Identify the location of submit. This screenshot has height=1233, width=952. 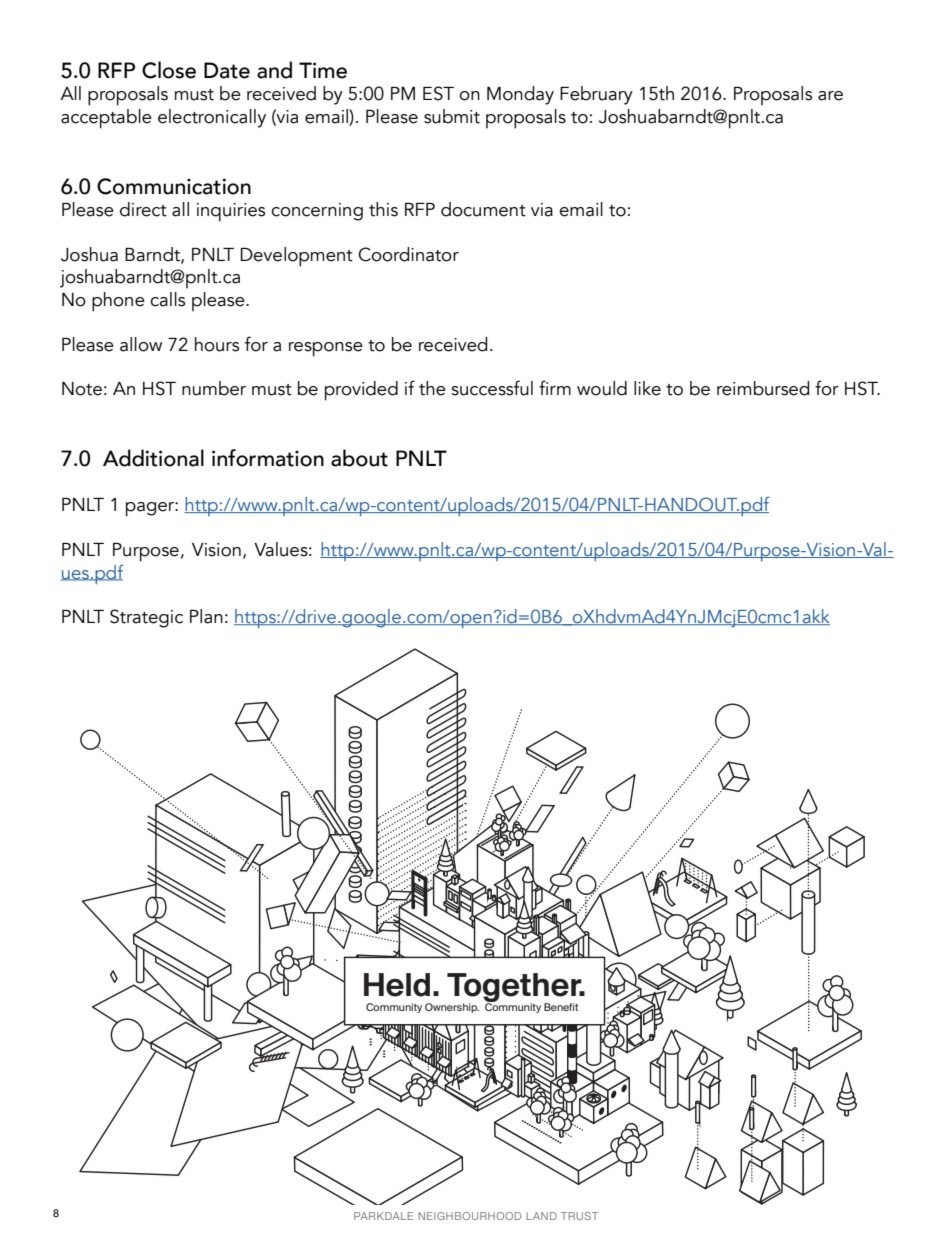
(452, 116).
